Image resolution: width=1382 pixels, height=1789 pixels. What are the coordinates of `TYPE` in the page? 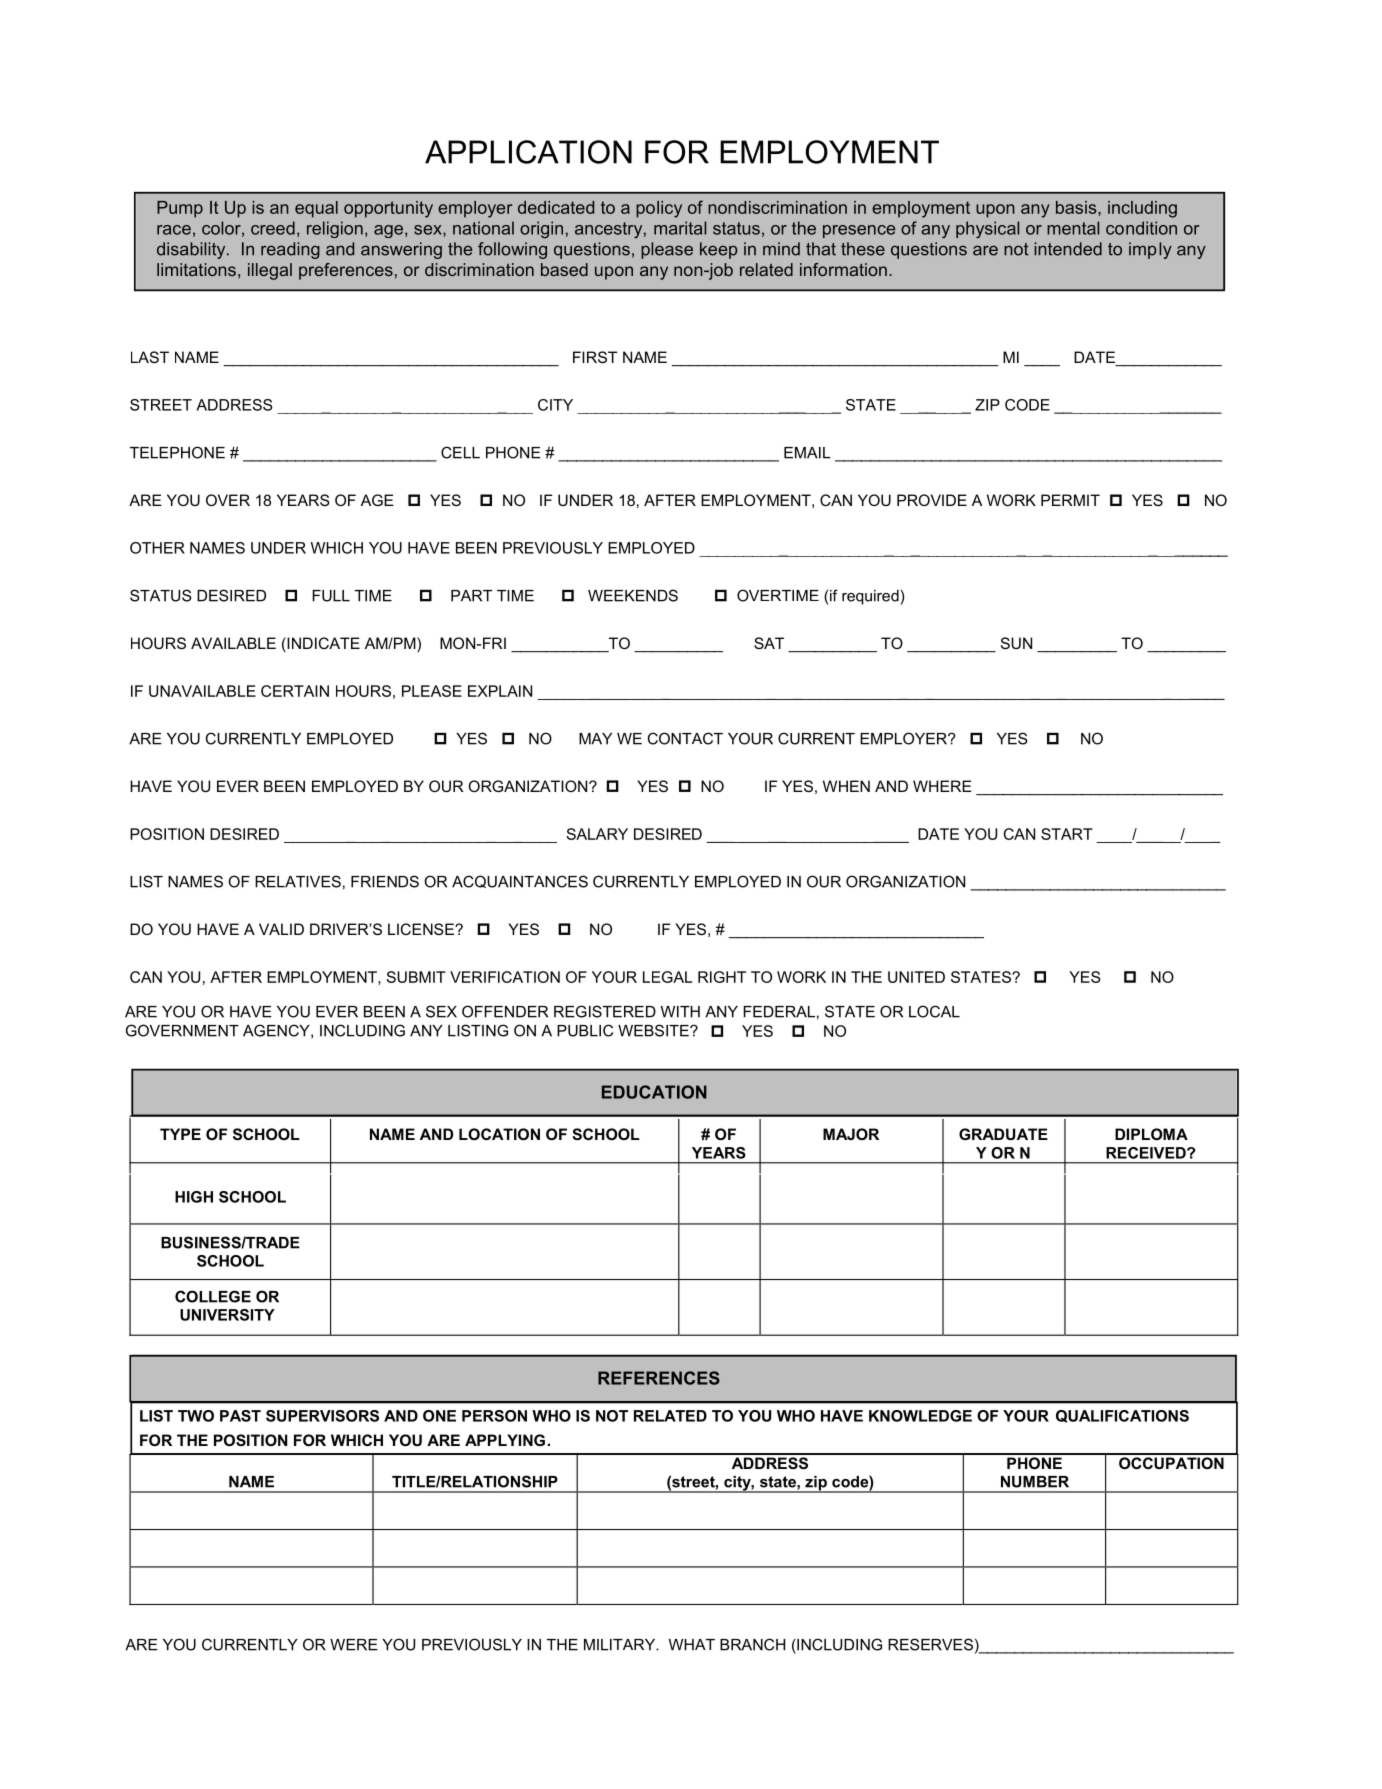 It's located at (180, 1134).
